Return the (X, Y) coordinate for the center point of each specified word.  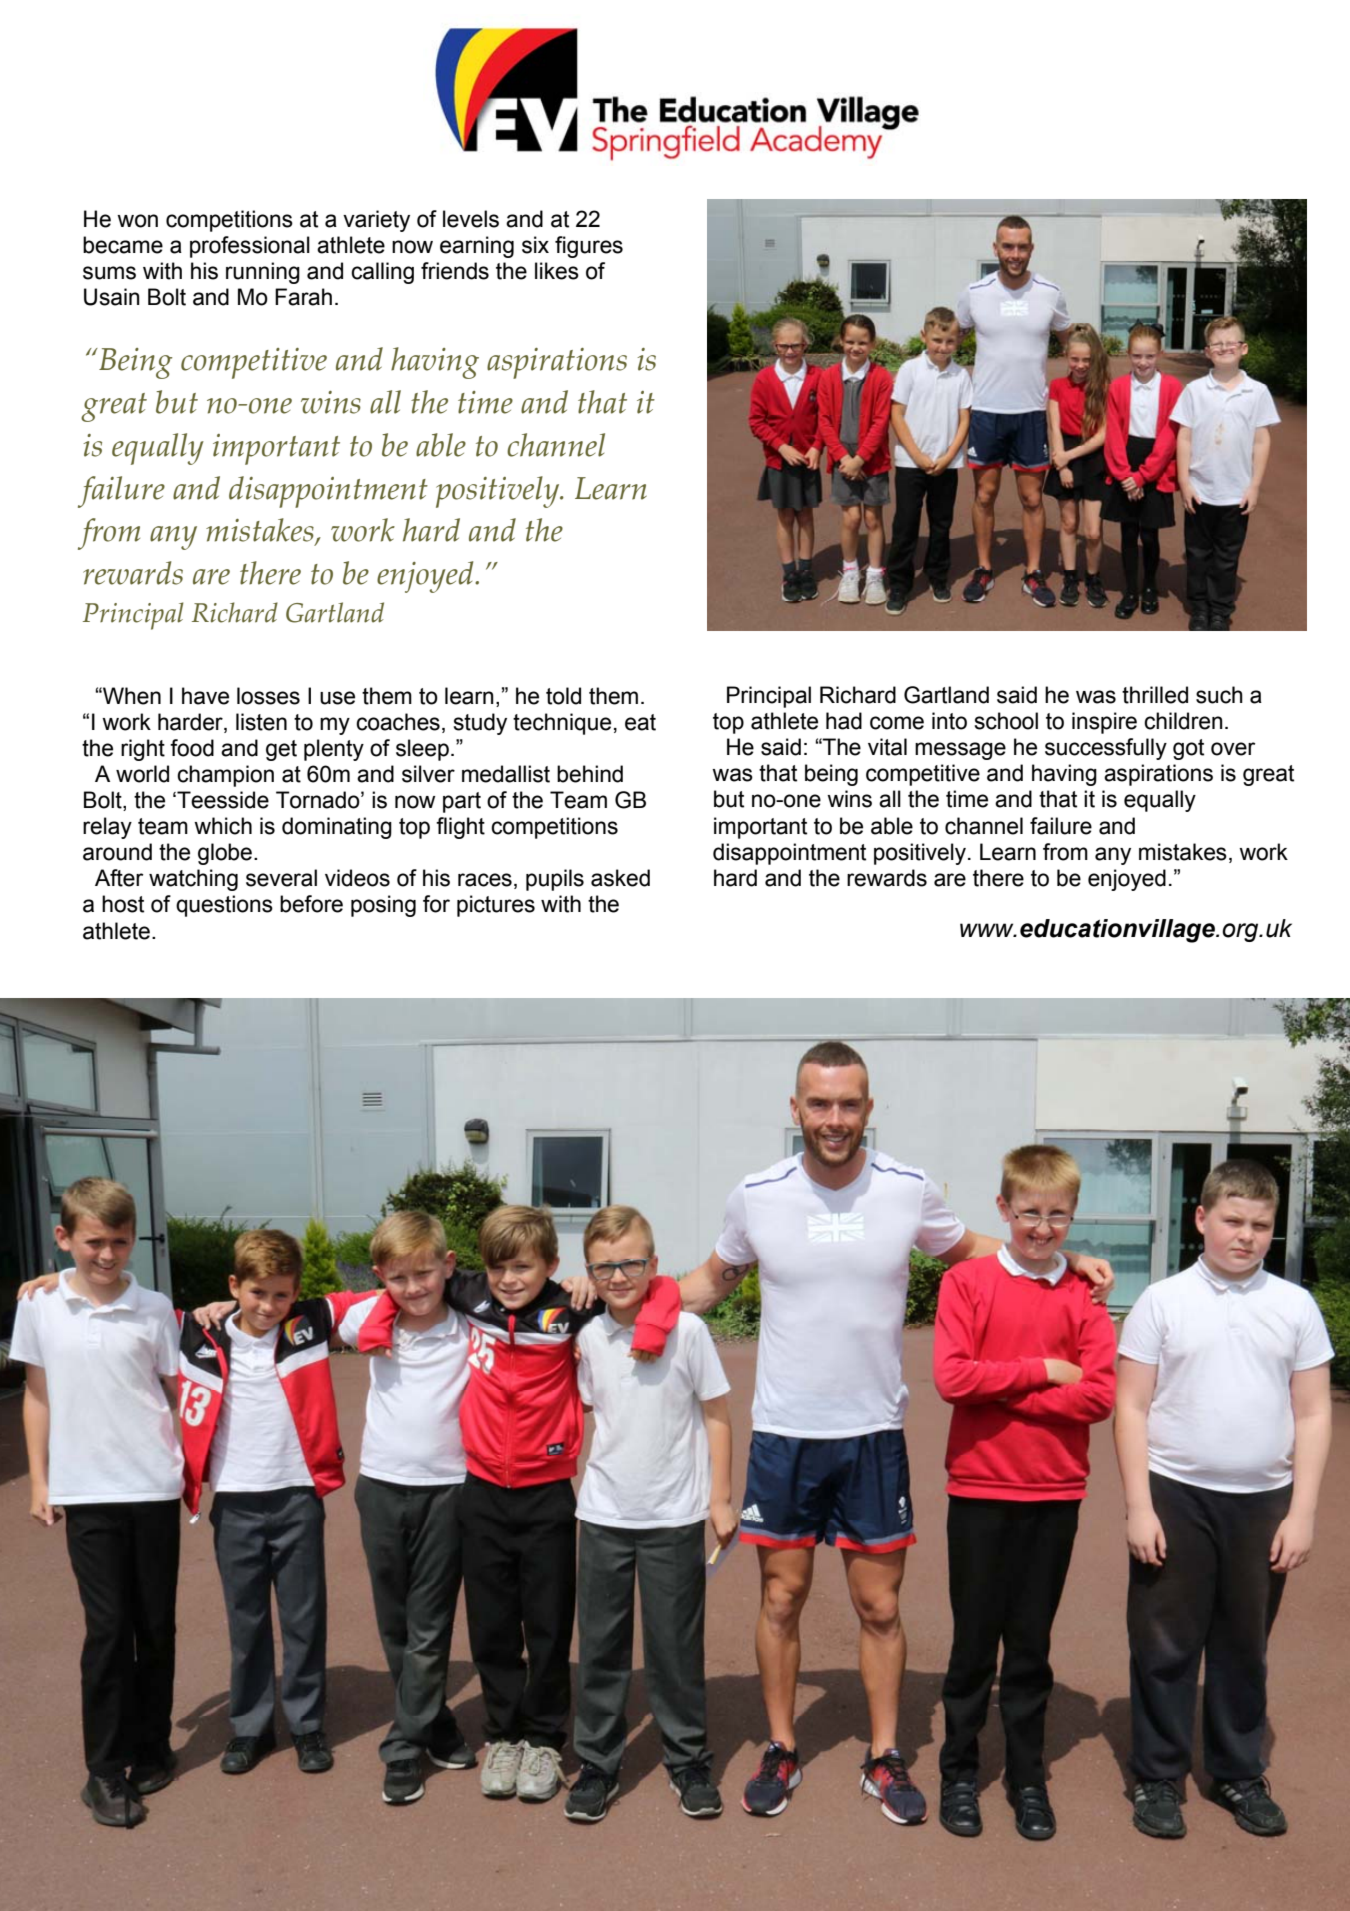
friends (455, 271)
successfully (1106, 749)
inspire (1104, 723)
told (563, 696)
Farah (303, 297)
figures (589, 247)
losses (268, 696)
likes (557, 271)
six (535, 245)
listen (261, 722)
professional (250, 247)
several (281, 878)
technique (562, 724)
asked (620, 878)
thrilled (1155, 695)
